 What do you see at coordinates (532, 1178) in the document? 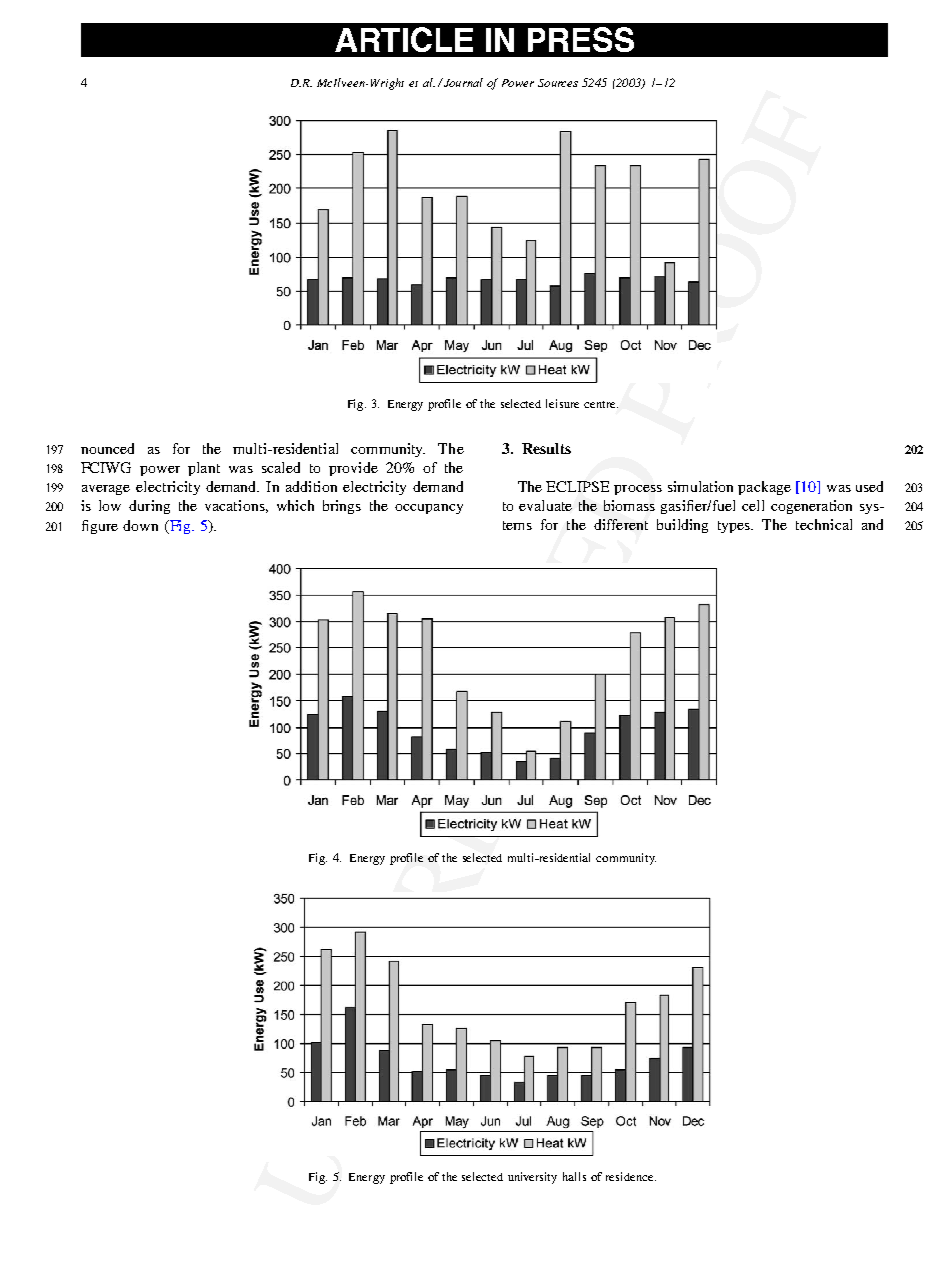
I see `university` at bounding box center [532, 1178].
